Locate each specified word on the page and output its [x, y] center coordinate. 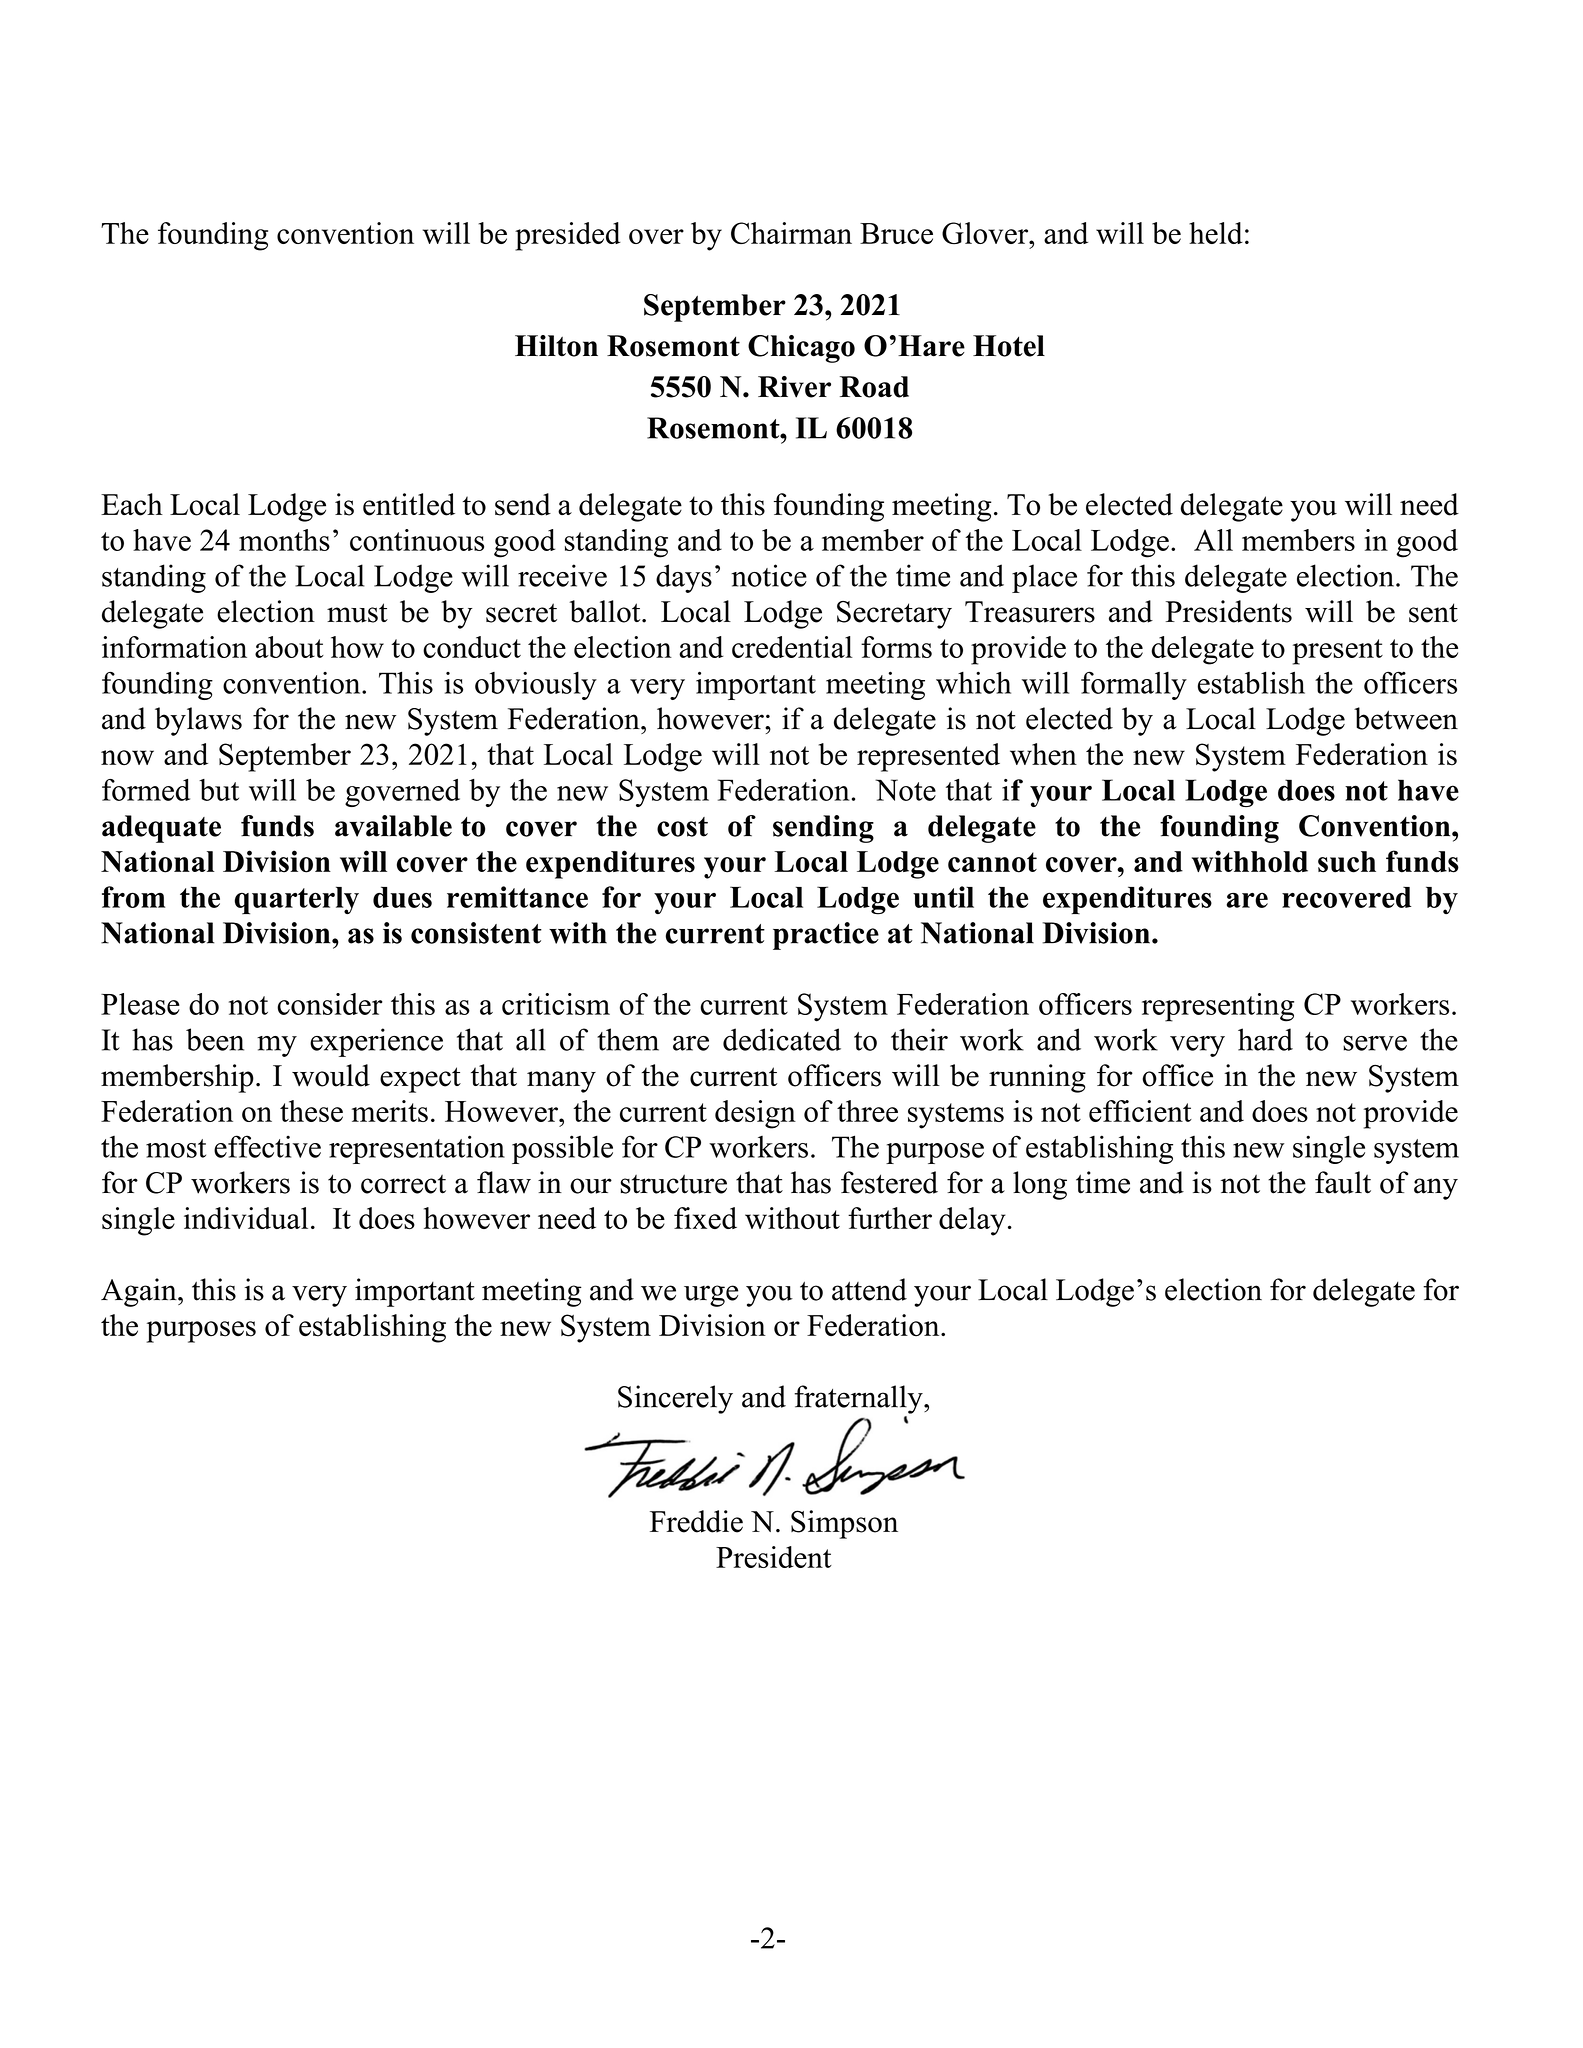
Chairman [791, 233]
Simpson [844, 1524]
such [1347, 862]
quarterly [297, 900]
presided [568, 236]
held [1216, 233]
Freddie [696, 1521]
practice [826, 936]
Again [140, 1292]
